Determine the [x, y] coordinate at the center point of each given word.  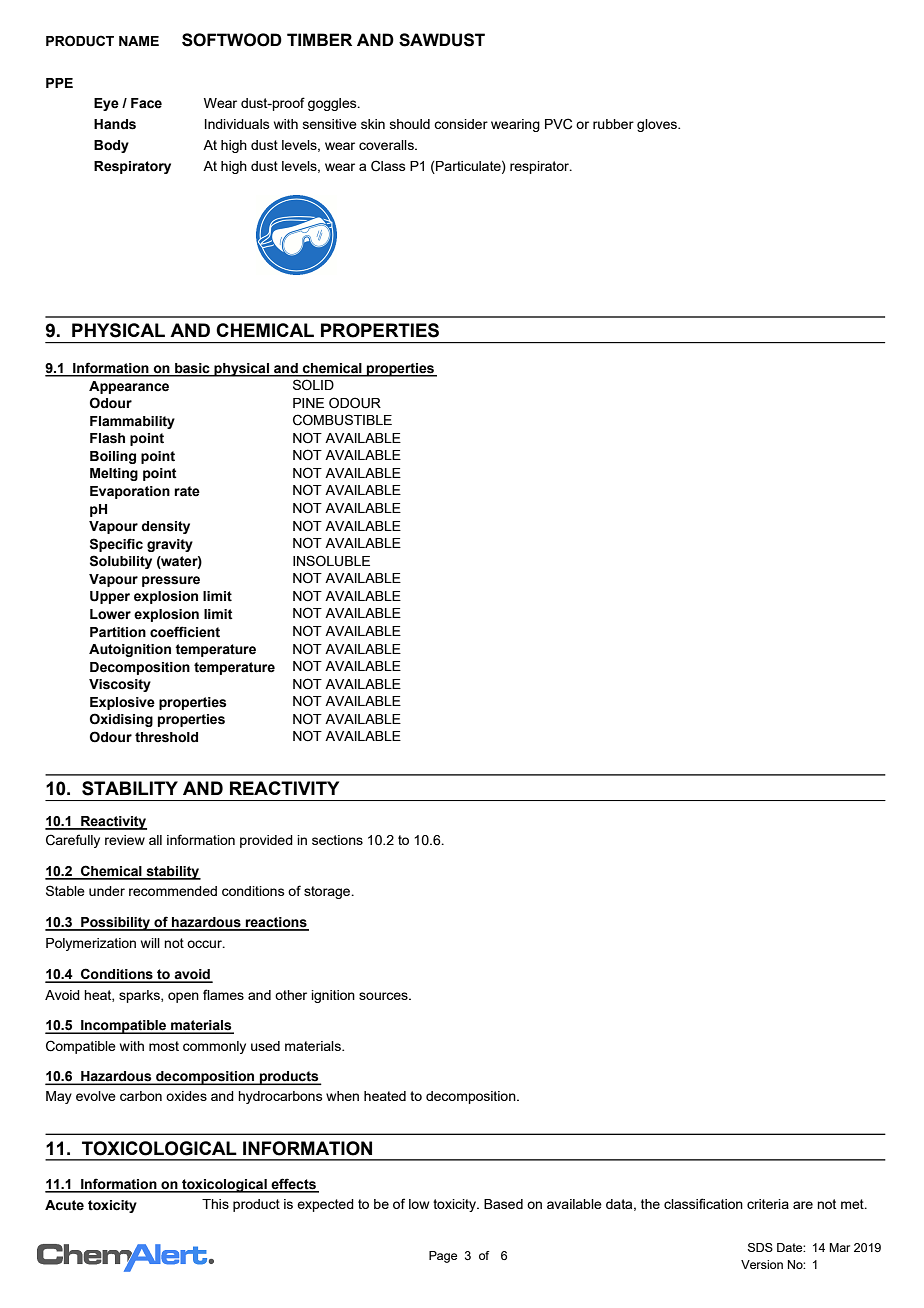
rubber [613, 124]
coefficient [185, 632]
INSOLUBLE [331, 561]
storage [328, 892]
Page [443, 1257]
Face [146, 103]
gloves [658, 125]
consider [461, 124]
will [150, 943]
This [215, 1204]
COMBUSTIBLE [342, 420]
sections [337, 840]
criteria [768, 1204]
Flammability [132, 422]
